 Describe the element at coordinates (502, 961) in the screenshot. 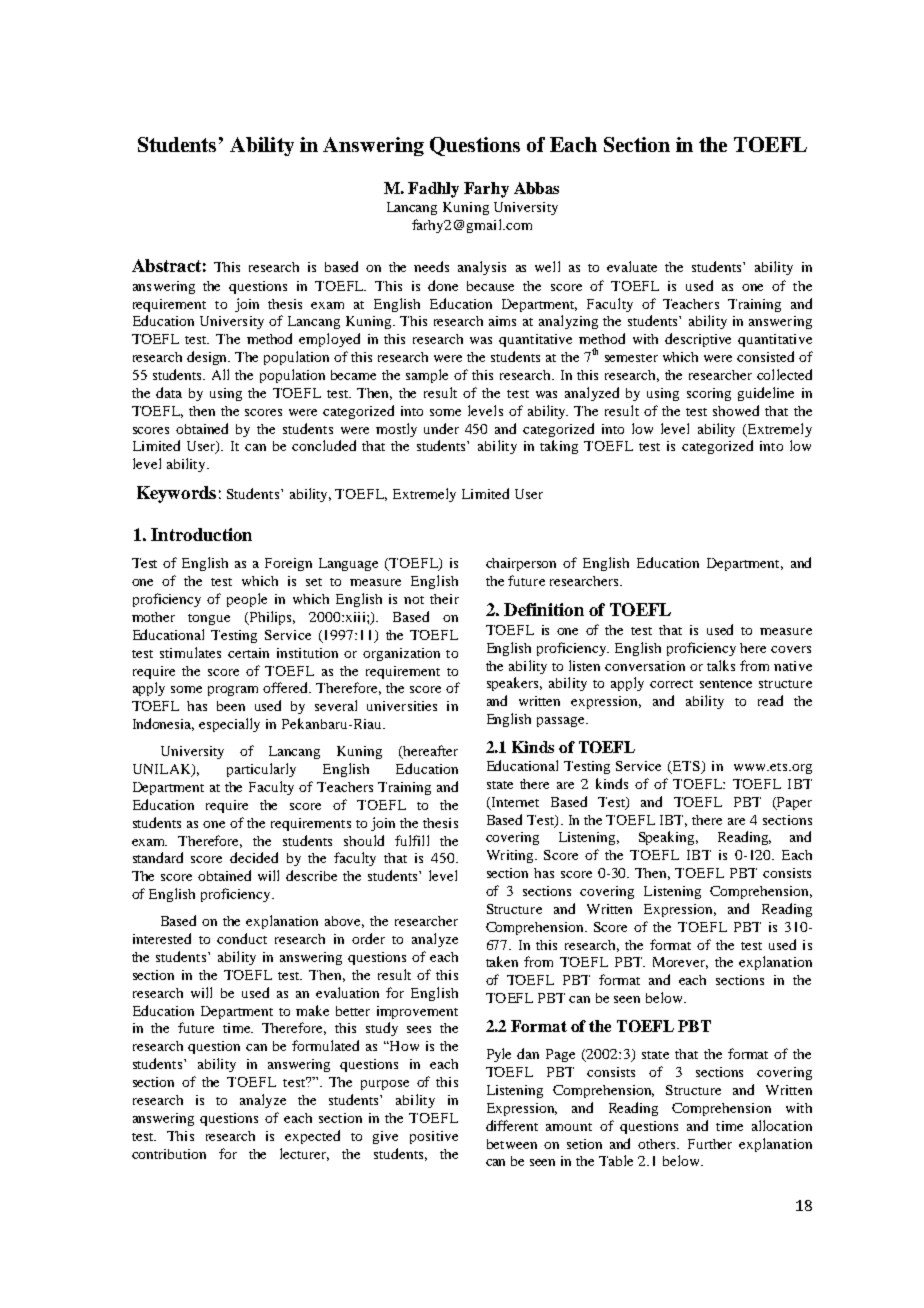

I see `taken` at that location.
